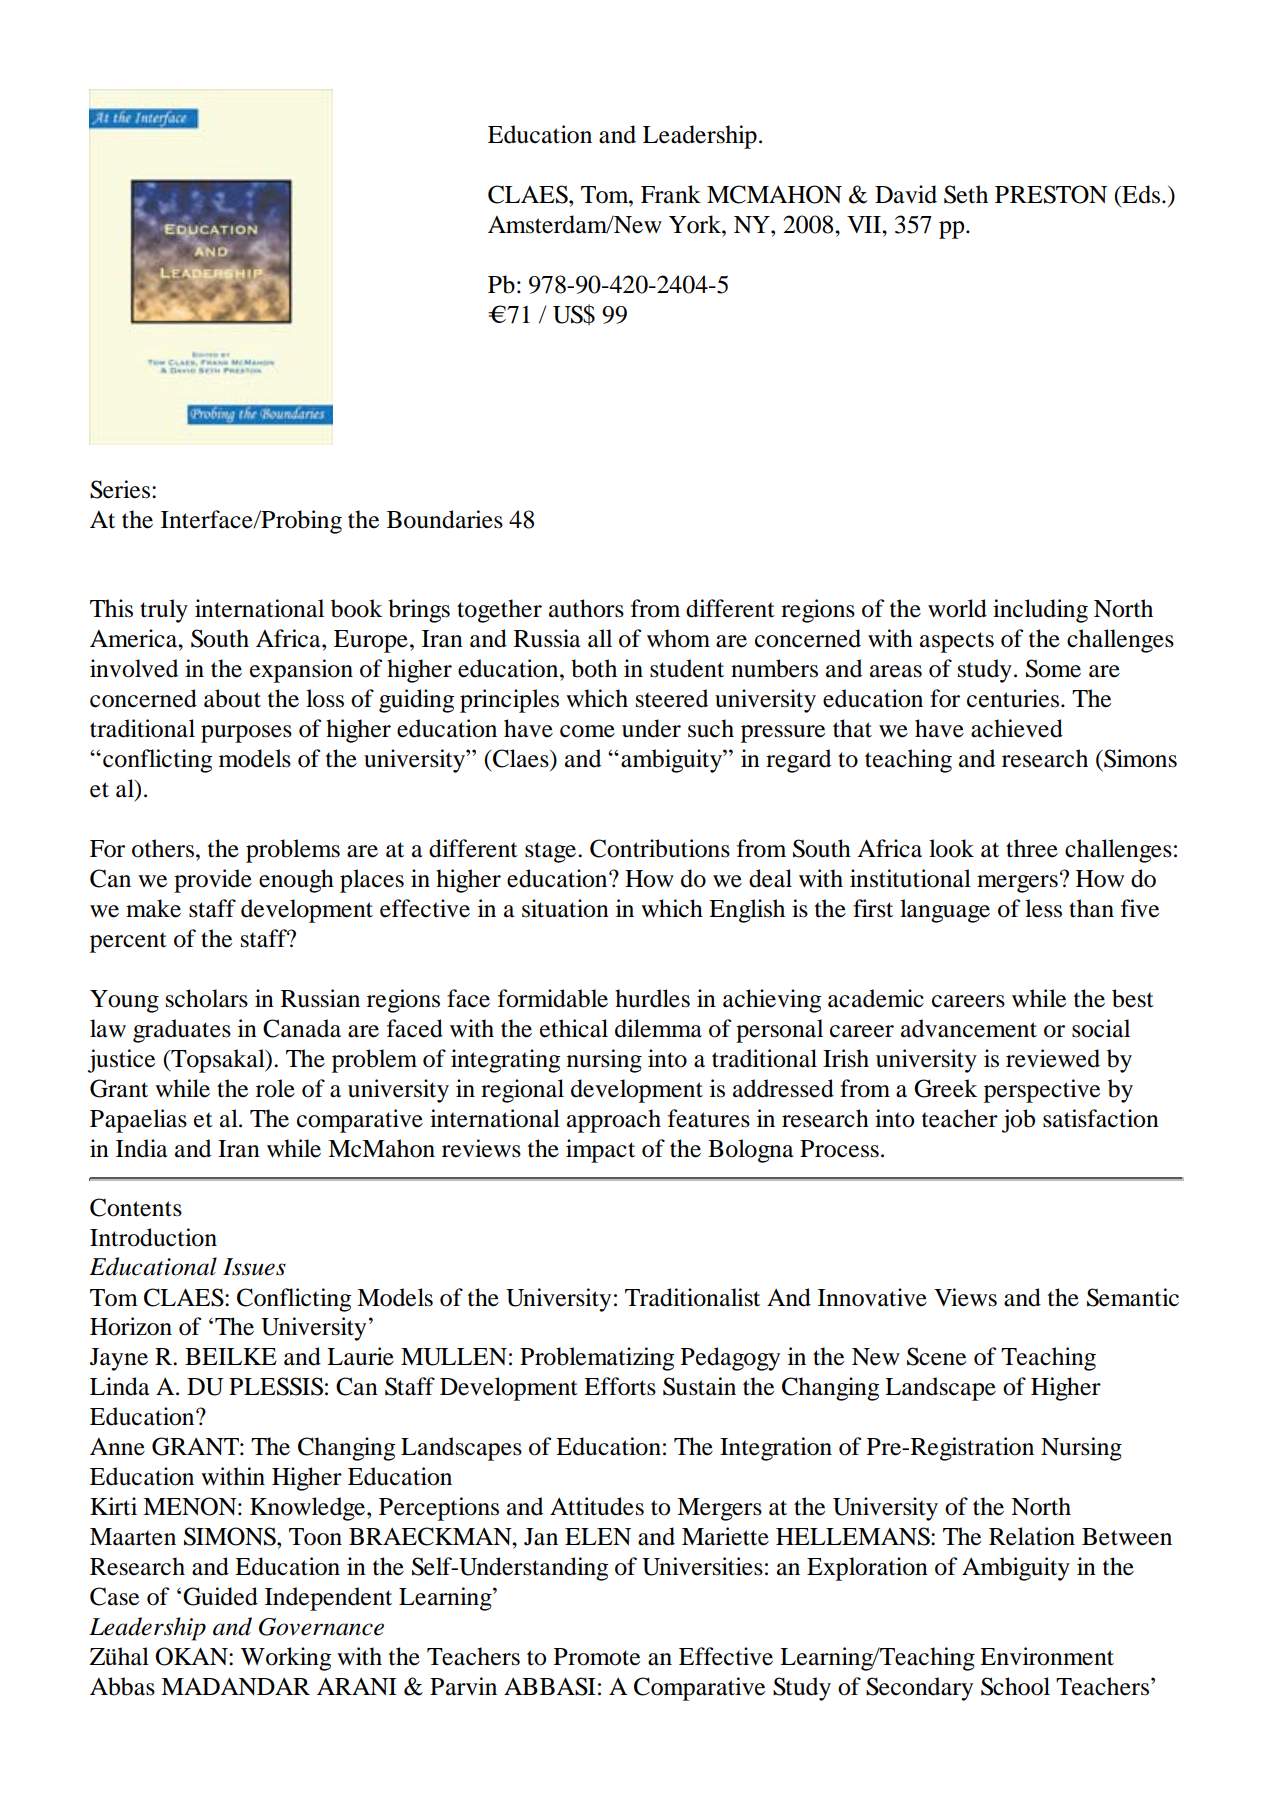 The width and height of the image is (1274, 1802). What do you see at coordinates (142, 1148) in the image?
I see `India` at bounding box center [142, 1148].
